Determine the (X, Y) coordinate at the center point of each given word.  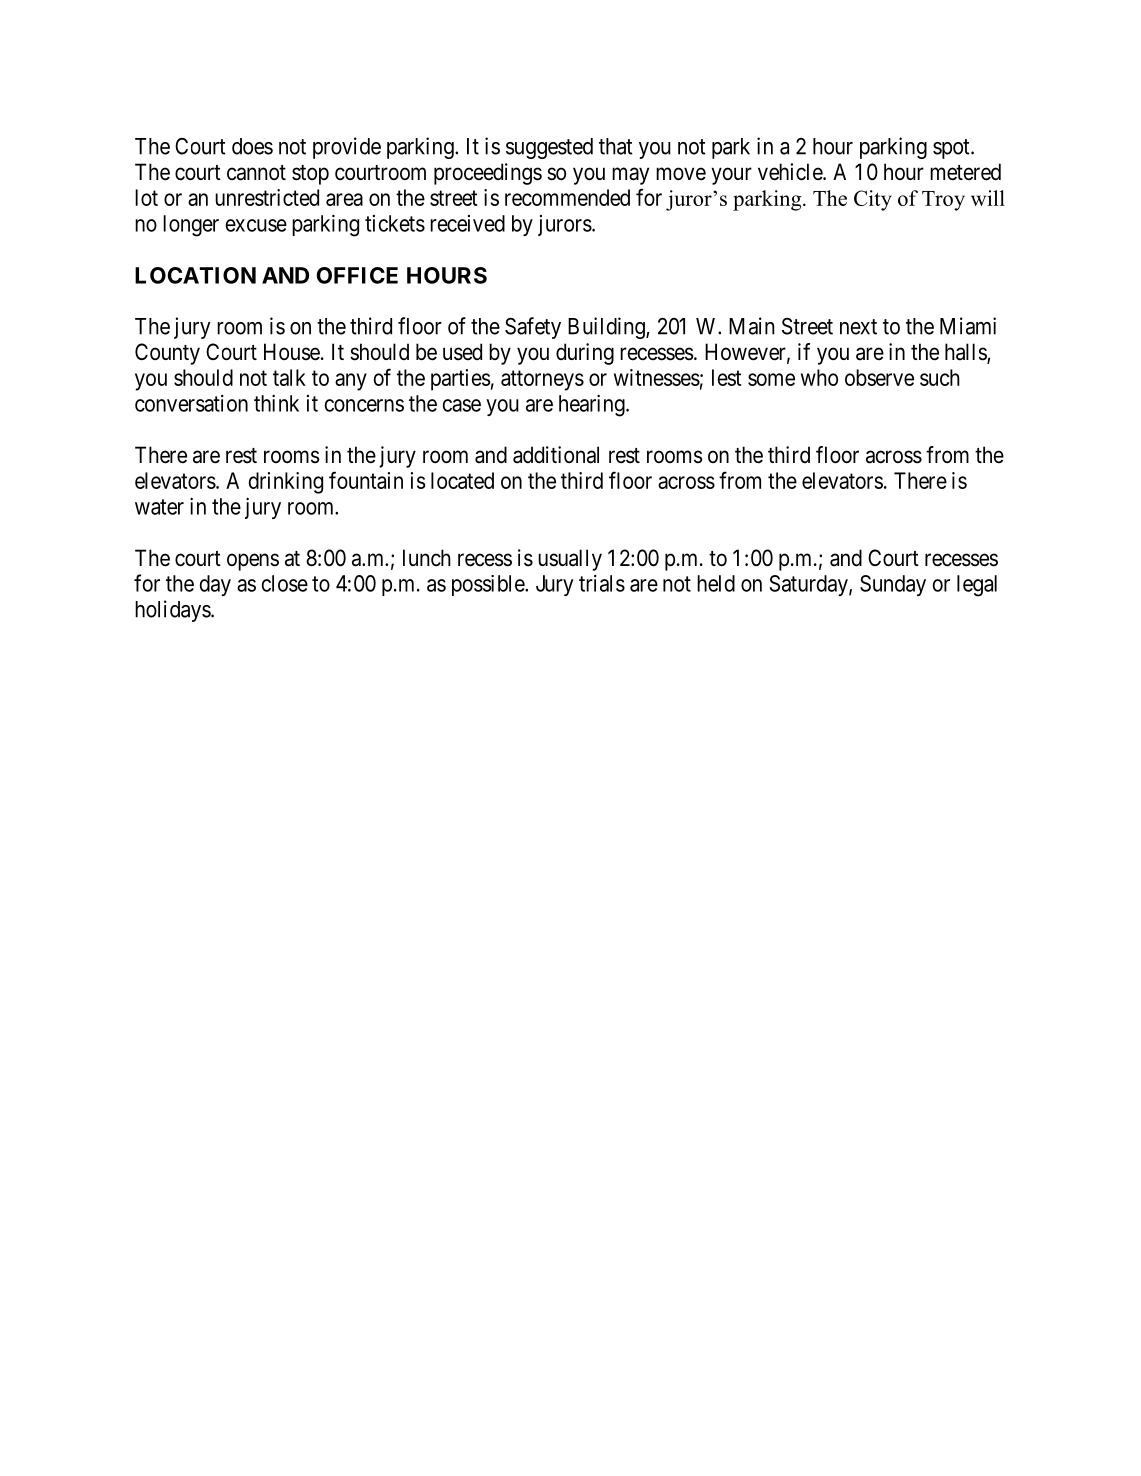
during (585, 354)
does (252, 146)
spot (952, 149)
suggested (549, 148)
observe (879, 377)
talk (289, 377)
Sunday (893, 585)
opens (253, 562)
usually (570, 560)
